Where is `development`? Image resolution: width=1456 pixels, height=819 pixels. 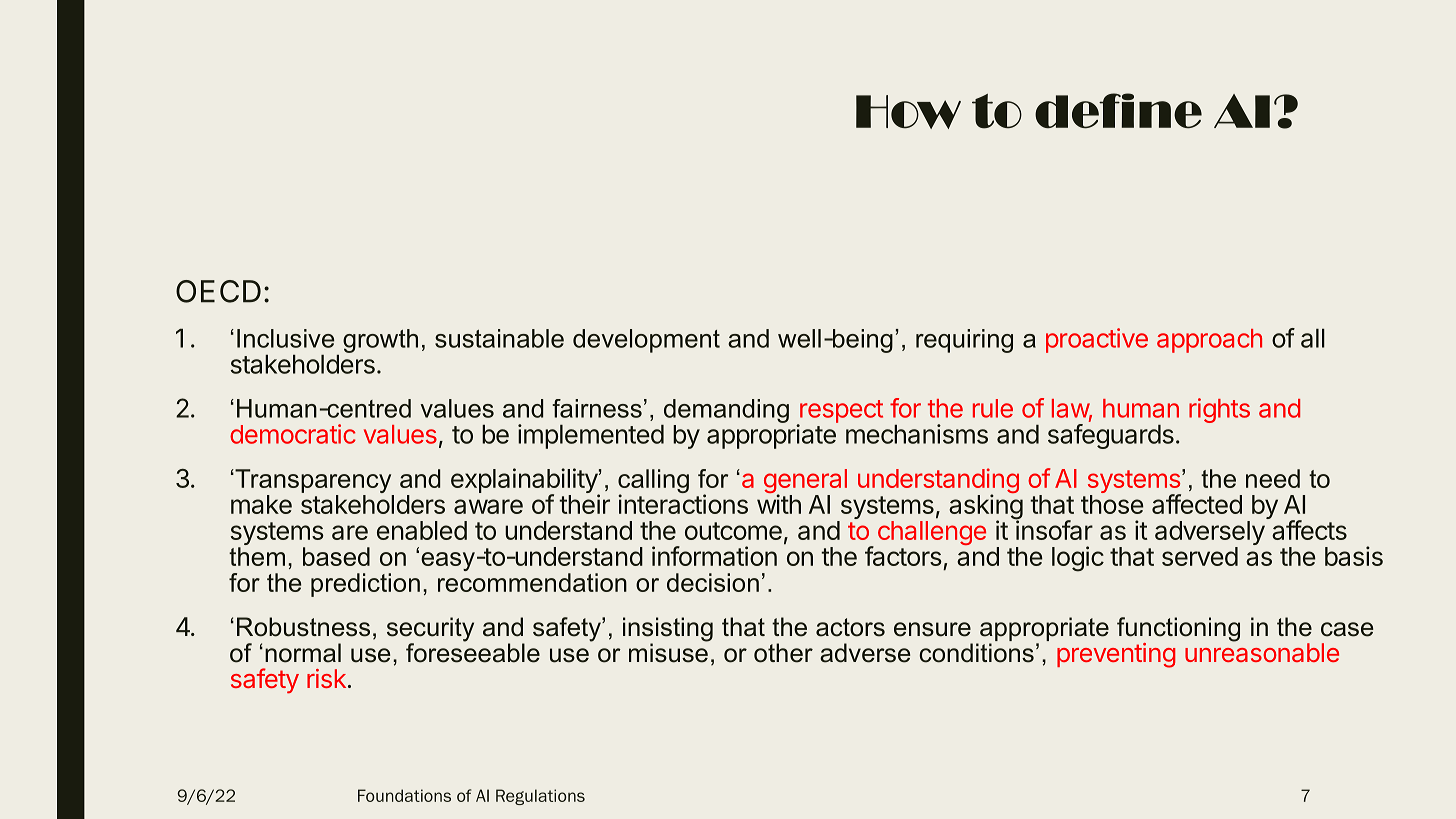 development is located at coordinates (646, 341).
